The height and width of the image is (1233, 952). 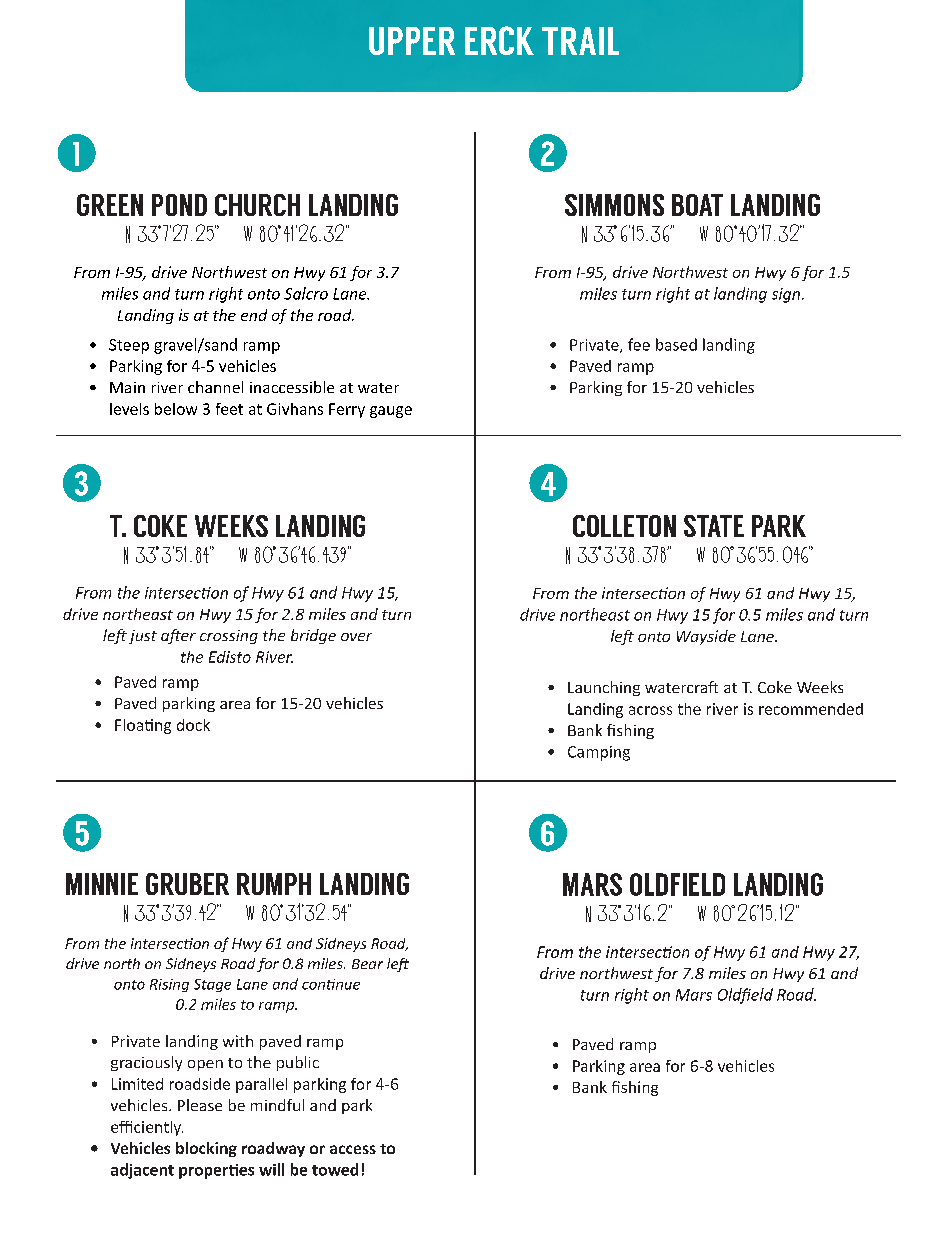 What do you see at coordinates (193, 725) in the image?
I see `dock` at bounding box center [193, 725].
